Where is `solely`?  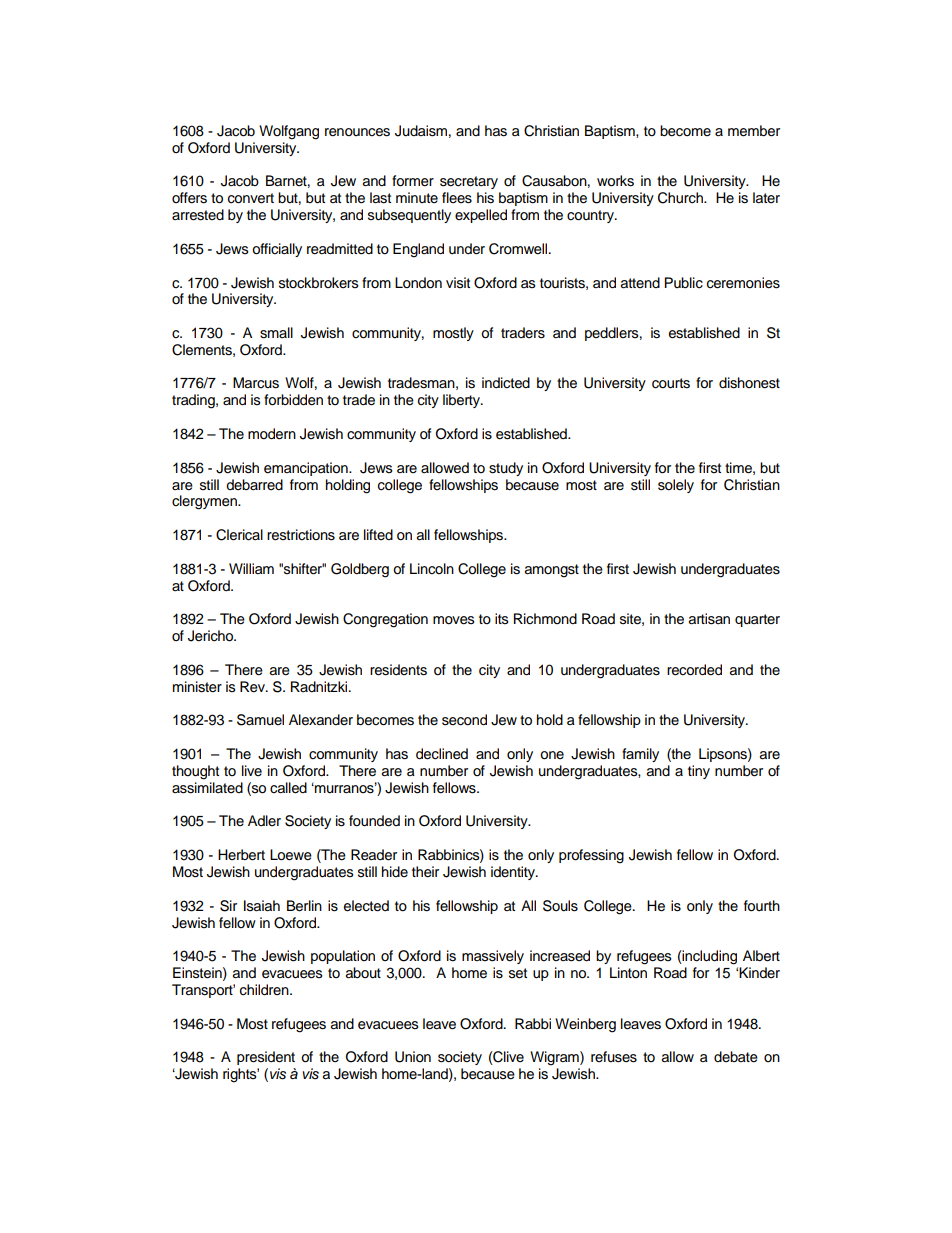
solely is located at coordinates (676, 486).
